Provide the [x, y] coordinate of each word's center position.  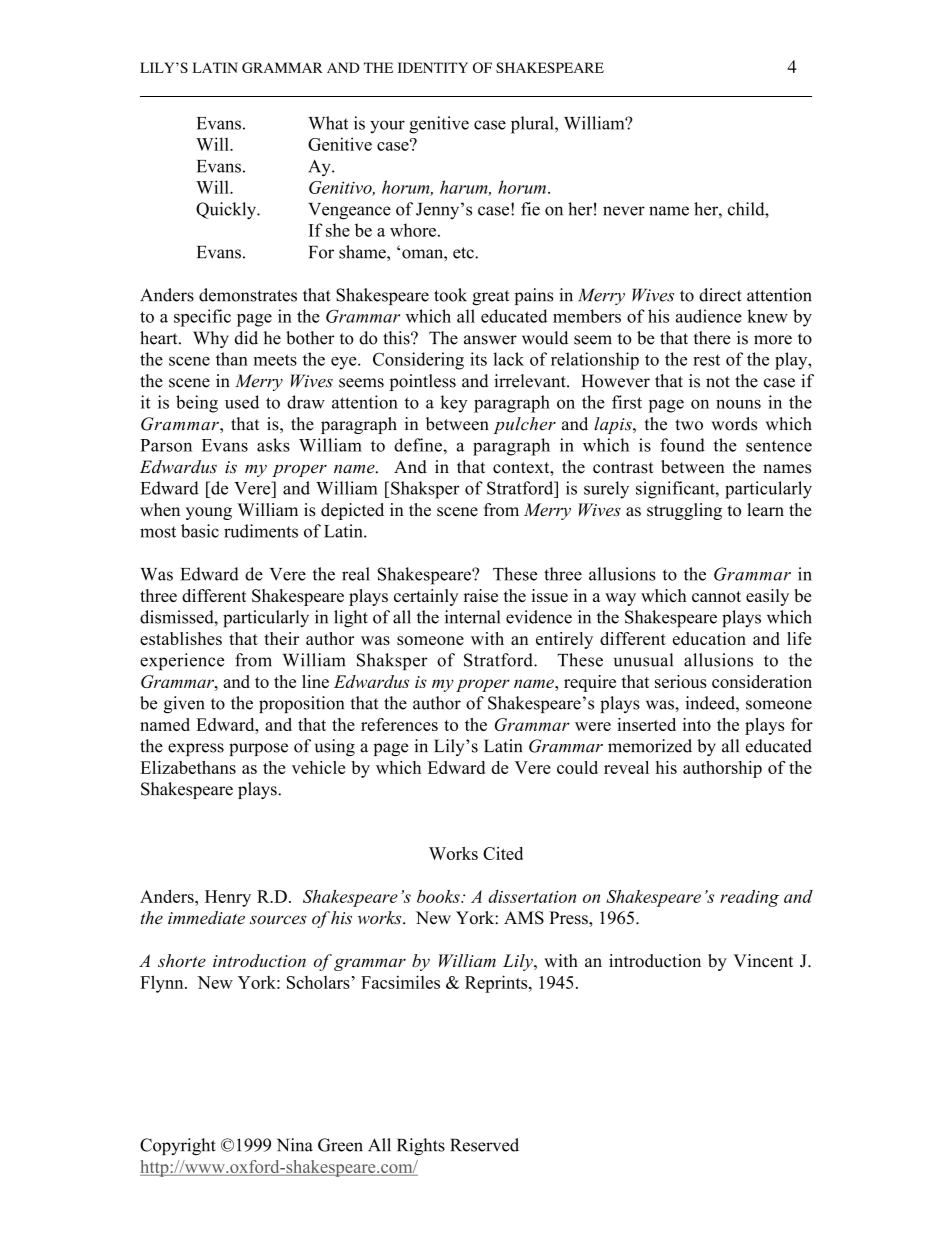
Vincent [763, 961]
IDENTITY [433, 67]
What [328, 123]
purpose [258, 749]
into [696, 724]
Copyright [178, 1146]
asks [273, 445]
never [624, 211]
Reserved [484, 1145]
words [734, 424]
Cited [503, 853]
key [454, 404]
